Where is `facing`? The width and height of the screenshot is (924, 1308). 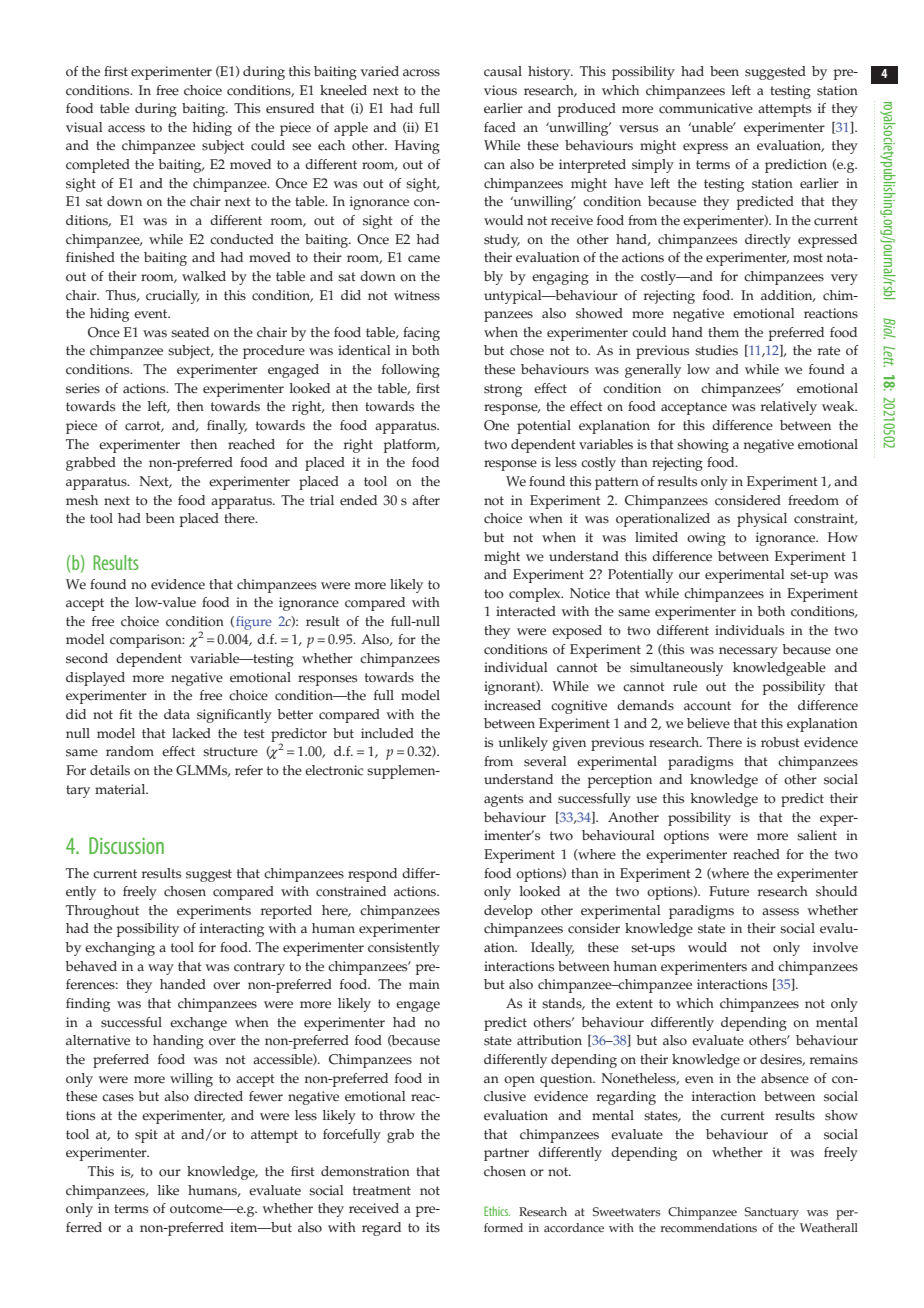 facing is located at coordinates (421, 334).
